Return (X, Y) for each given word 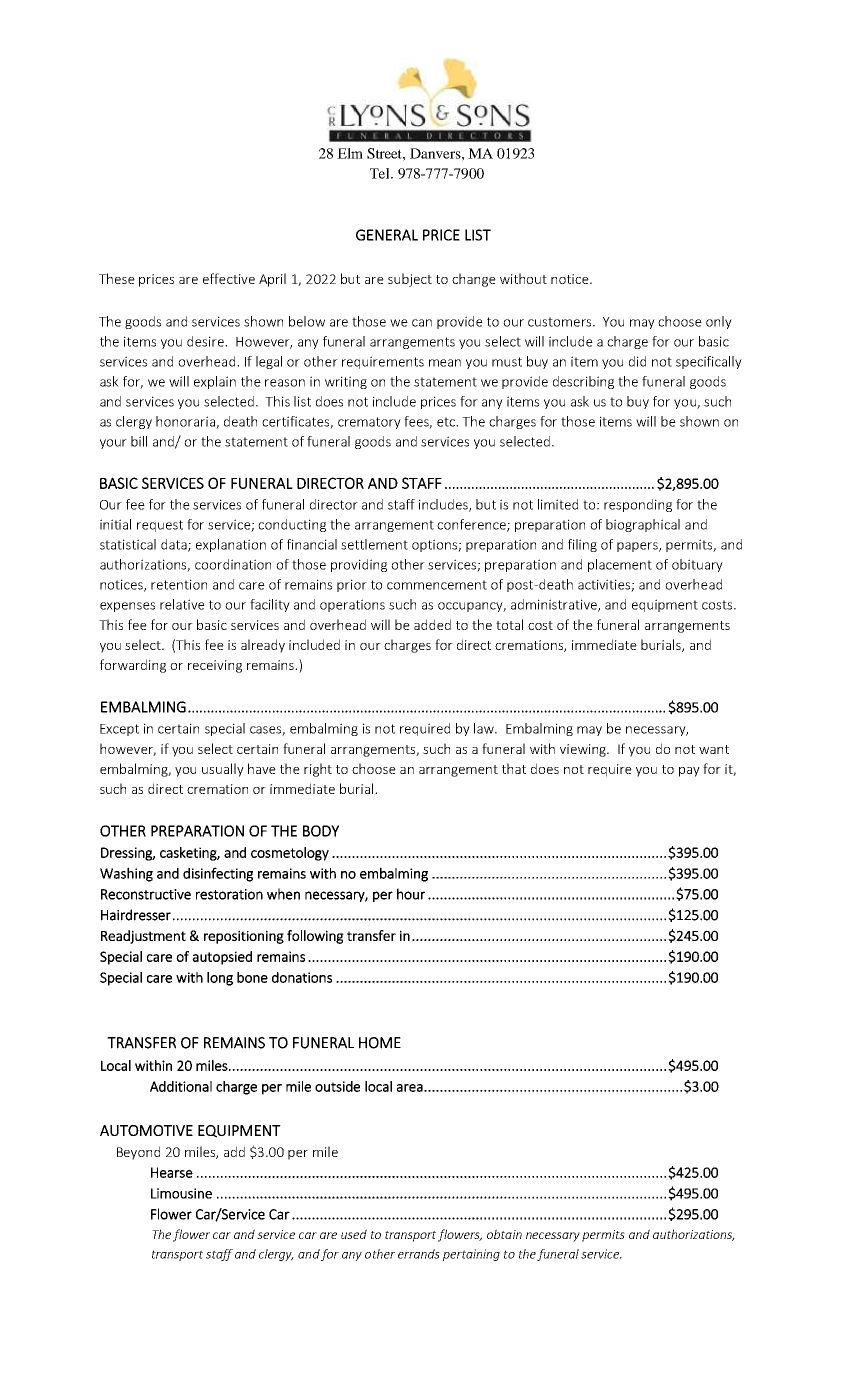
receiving (215, 666)
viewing (584, 750)
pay (689, 772)
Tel (381, 173)
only (719, 322)
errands (419, 1254)
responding (638, 505)
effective (229, 278)
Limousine (181, 1193)
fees (418, 422)
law (485, 728)
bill (139, 441)
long (220, 979)
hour (411, 894)
